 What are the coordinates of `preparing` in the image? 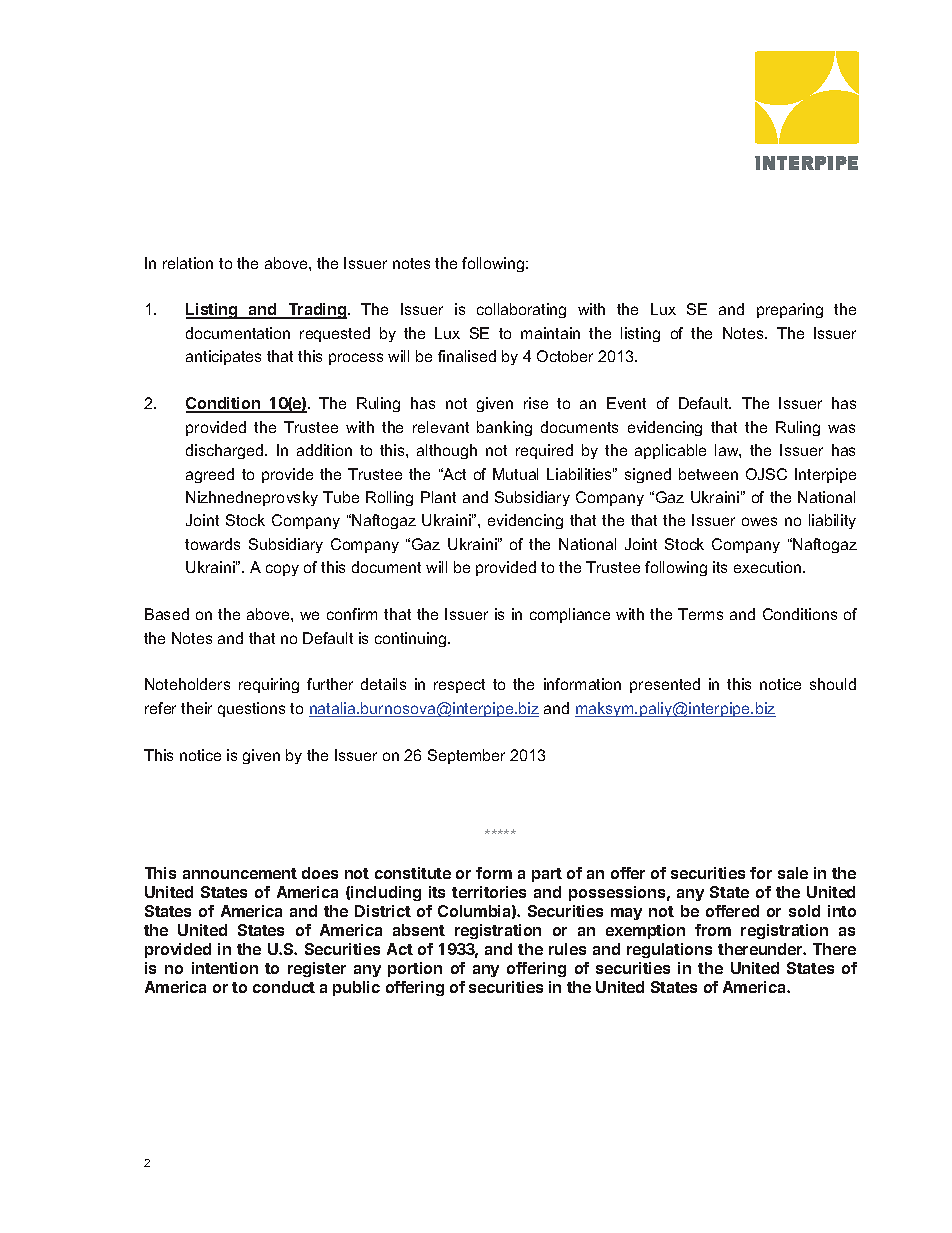 It's located at (790, 310).
